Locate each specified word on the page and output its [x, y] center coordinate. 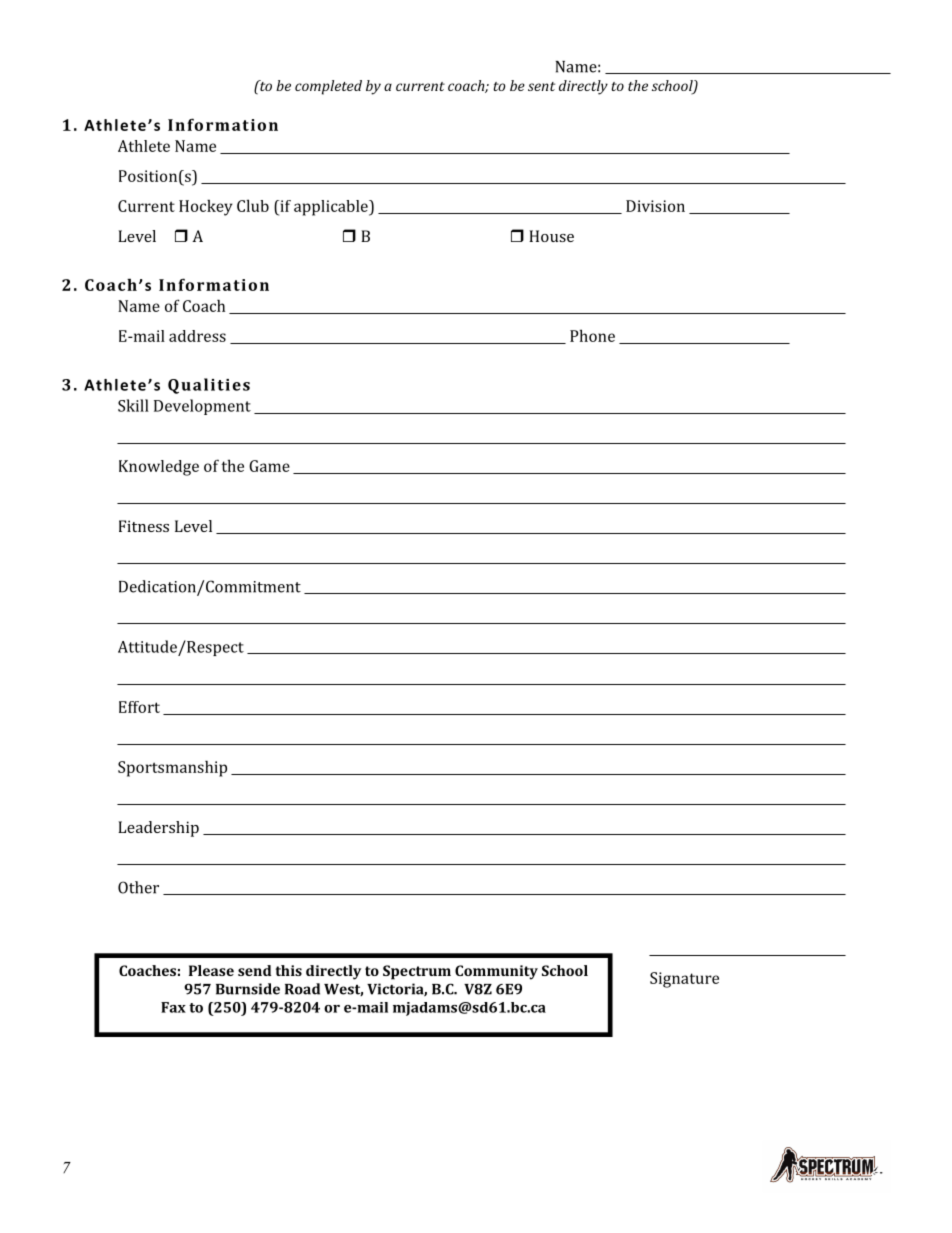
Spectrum [417, 972]
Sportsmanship [172, 768]
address [197, 336]
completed [328, 87]
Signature [684, 980]
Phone [592, 335]
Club [253, 205]
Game [269, 466]
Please [211, 970]
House [551, 236]
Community [496, 972]
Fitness [144, 526]
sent [541, 86]
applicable [332, 208]
